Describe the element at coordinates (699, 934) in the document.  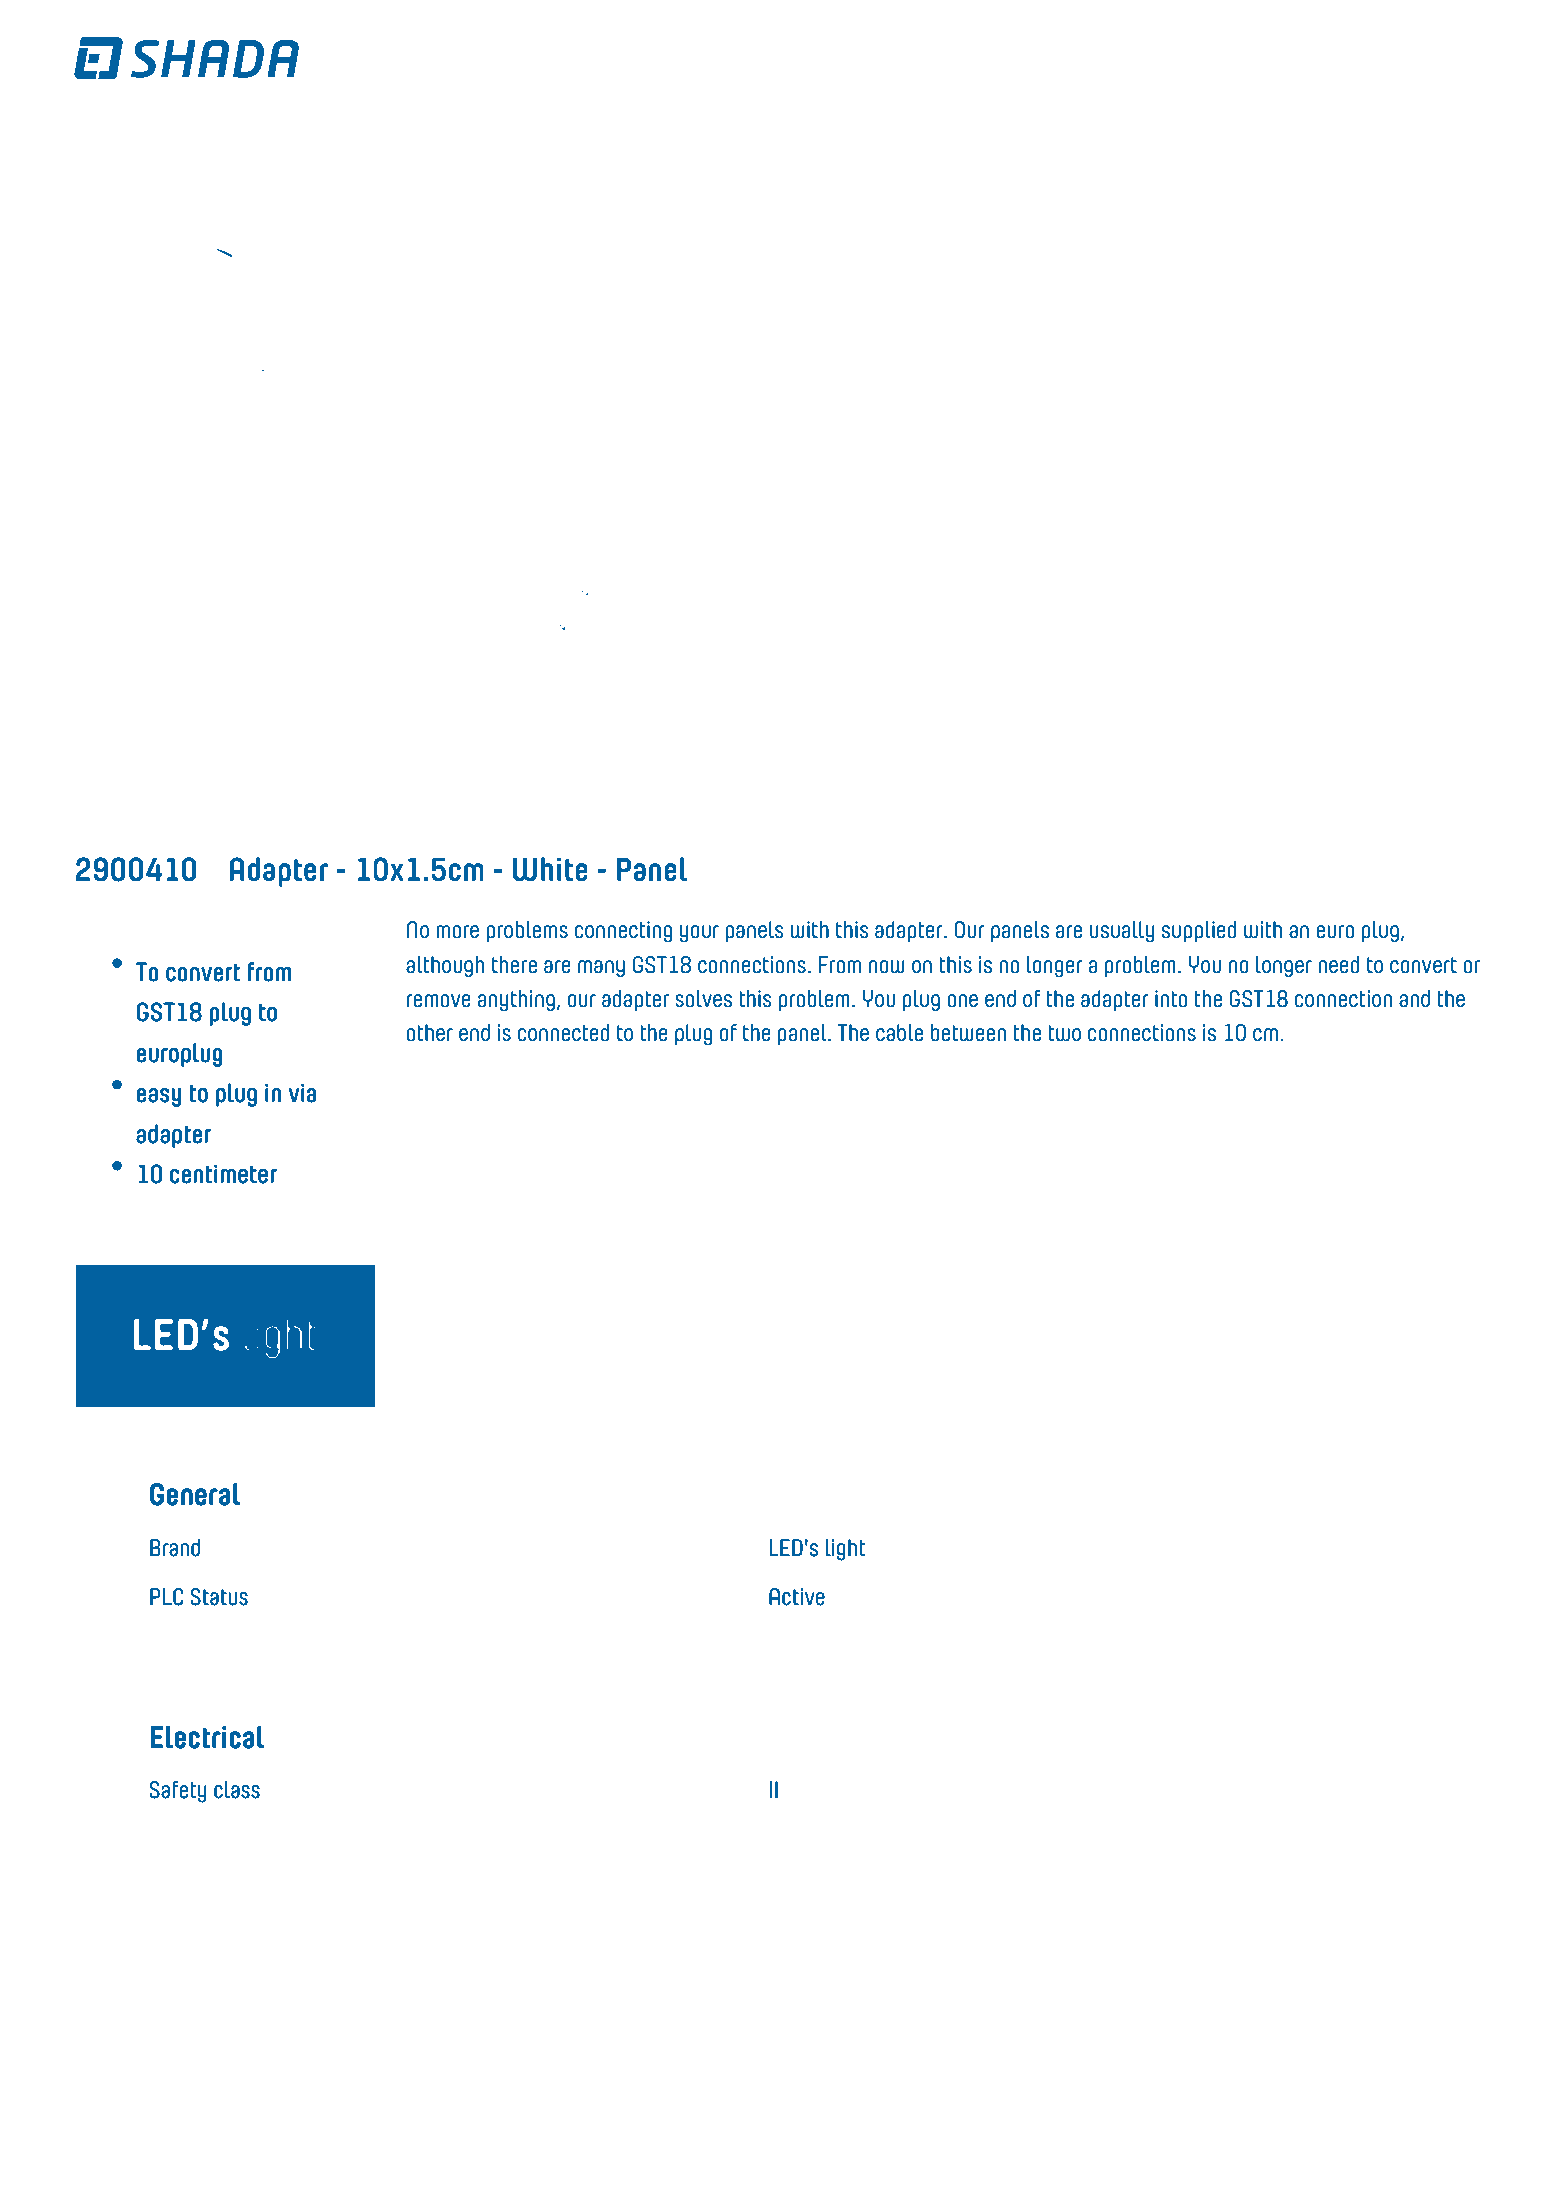
I see `your` at that location.
